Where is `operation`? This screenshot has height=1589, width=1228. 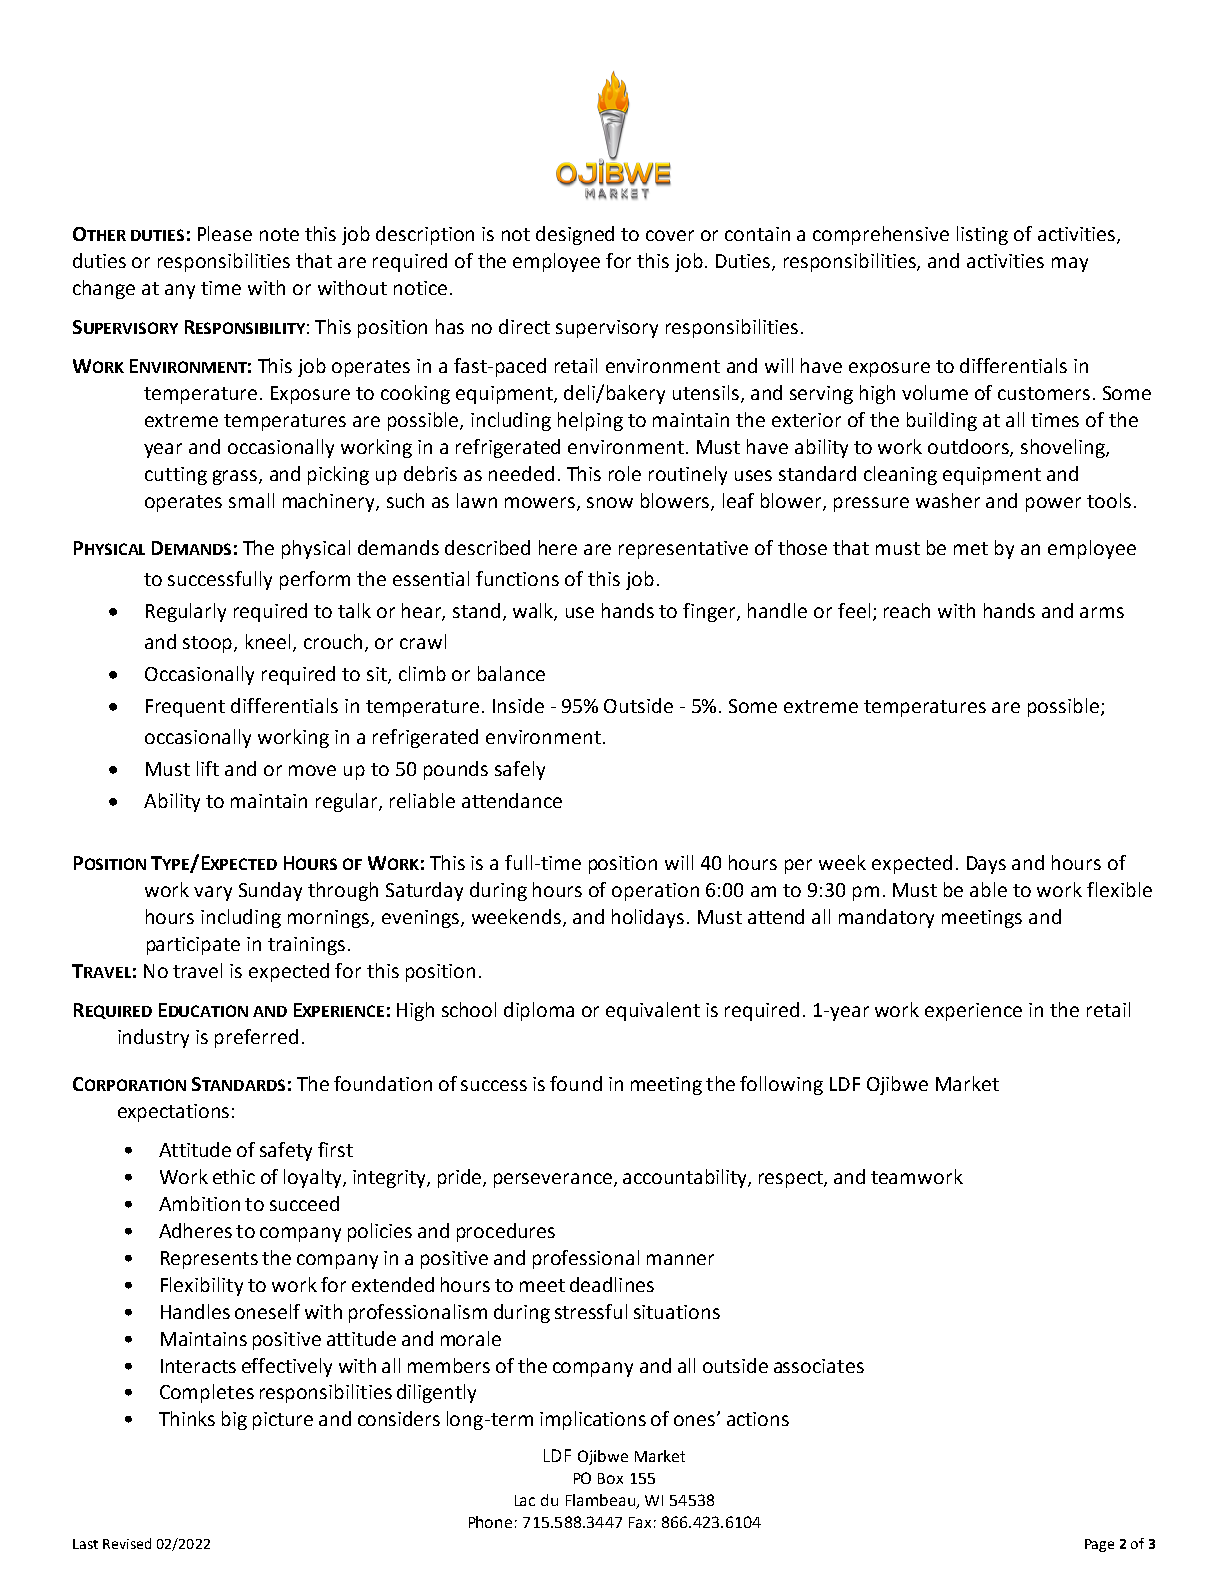 operation is located at coordinates (655, 892).
